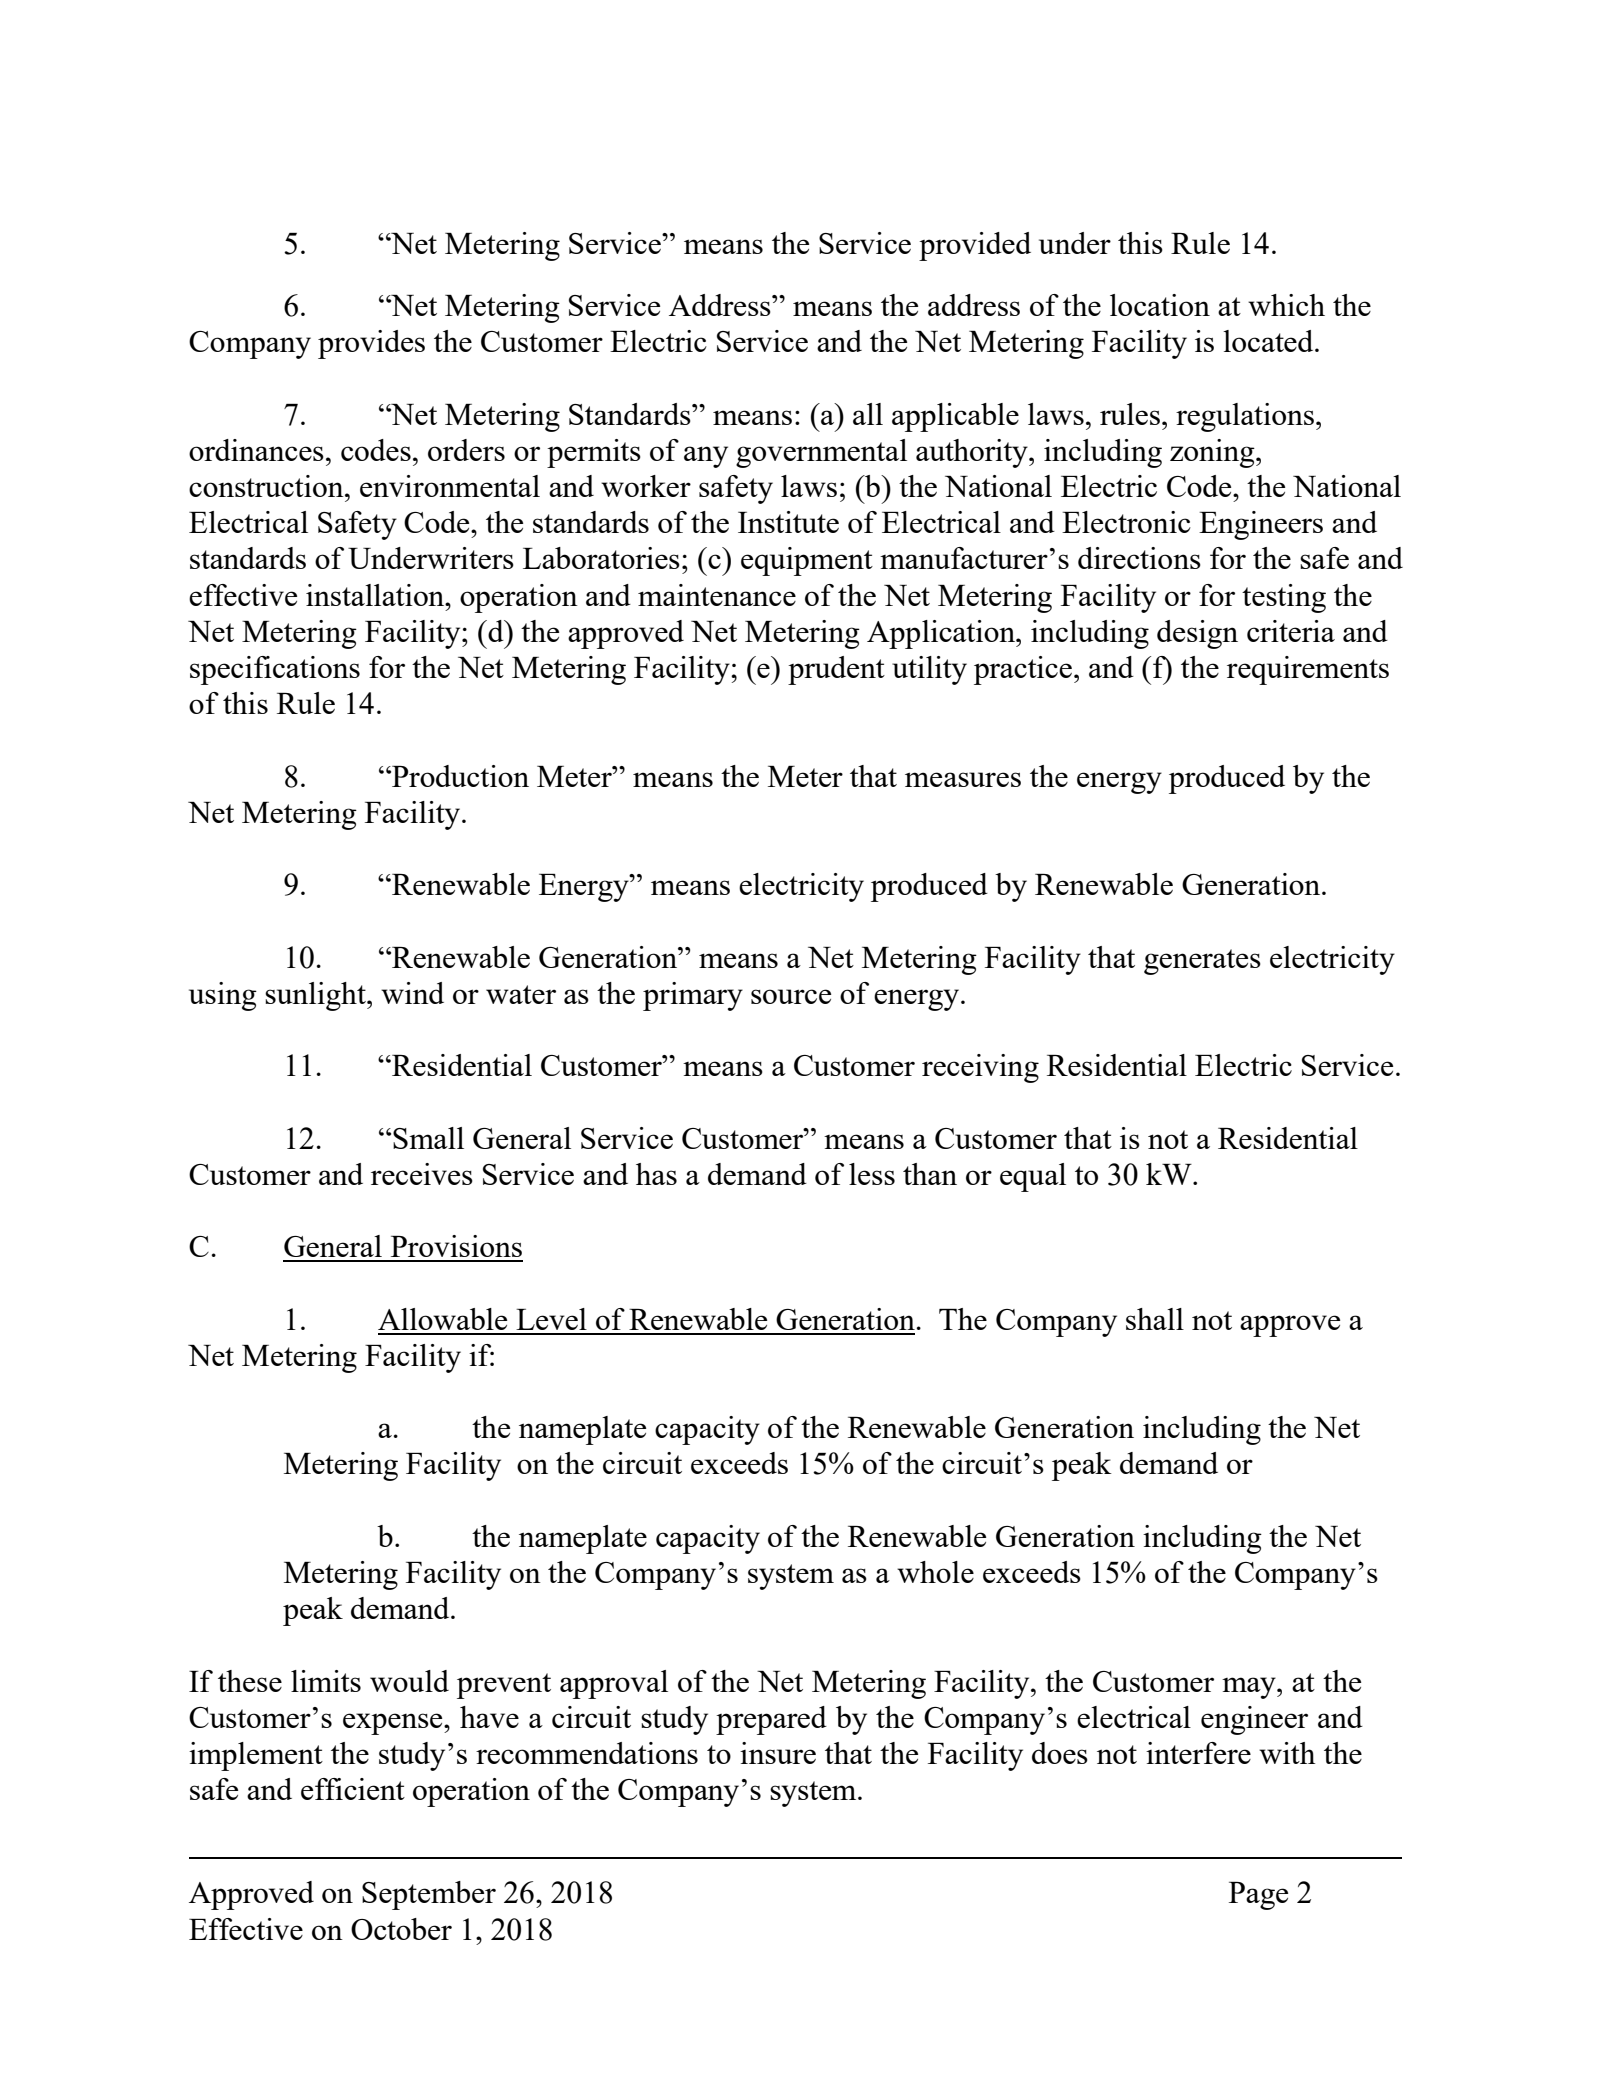  I want to click on Small, so click(428, 1138).
